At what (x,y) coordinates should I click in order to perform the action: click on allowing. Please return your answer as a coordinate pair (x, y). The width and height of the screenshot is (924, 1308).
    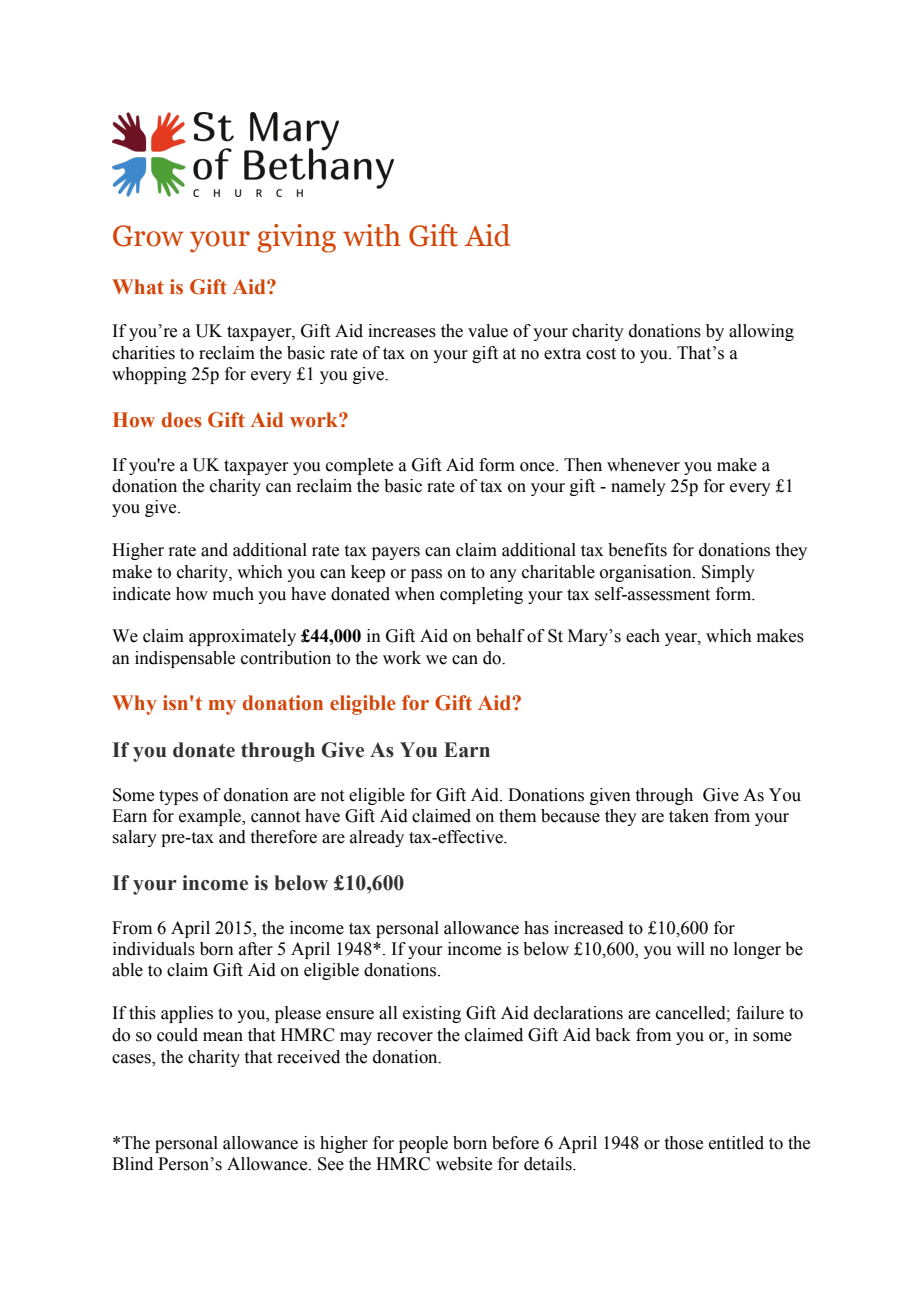
    Looking at the image, I should click on (761, 332).
